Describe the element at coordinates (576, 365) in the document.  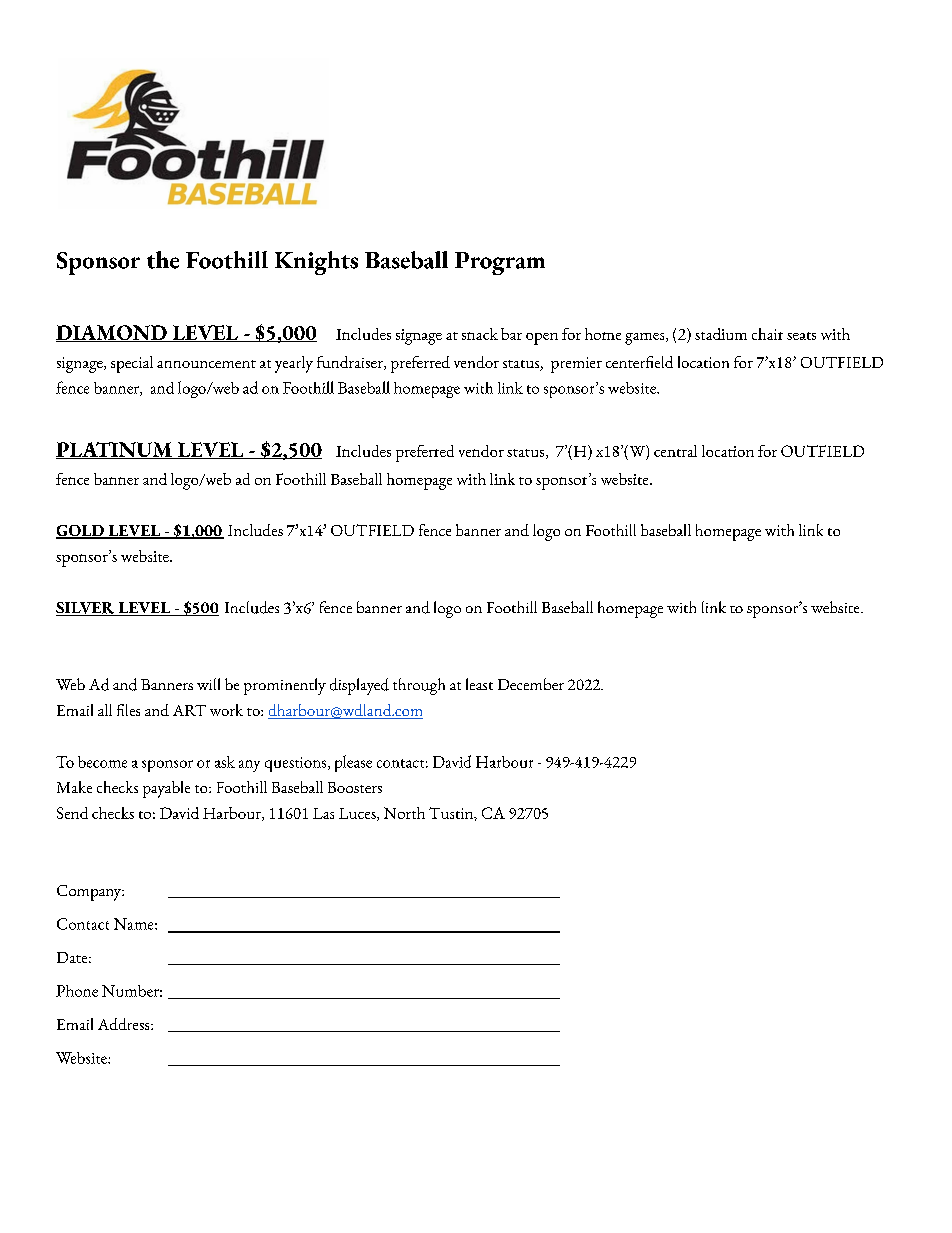
I see `premier` at that location.
